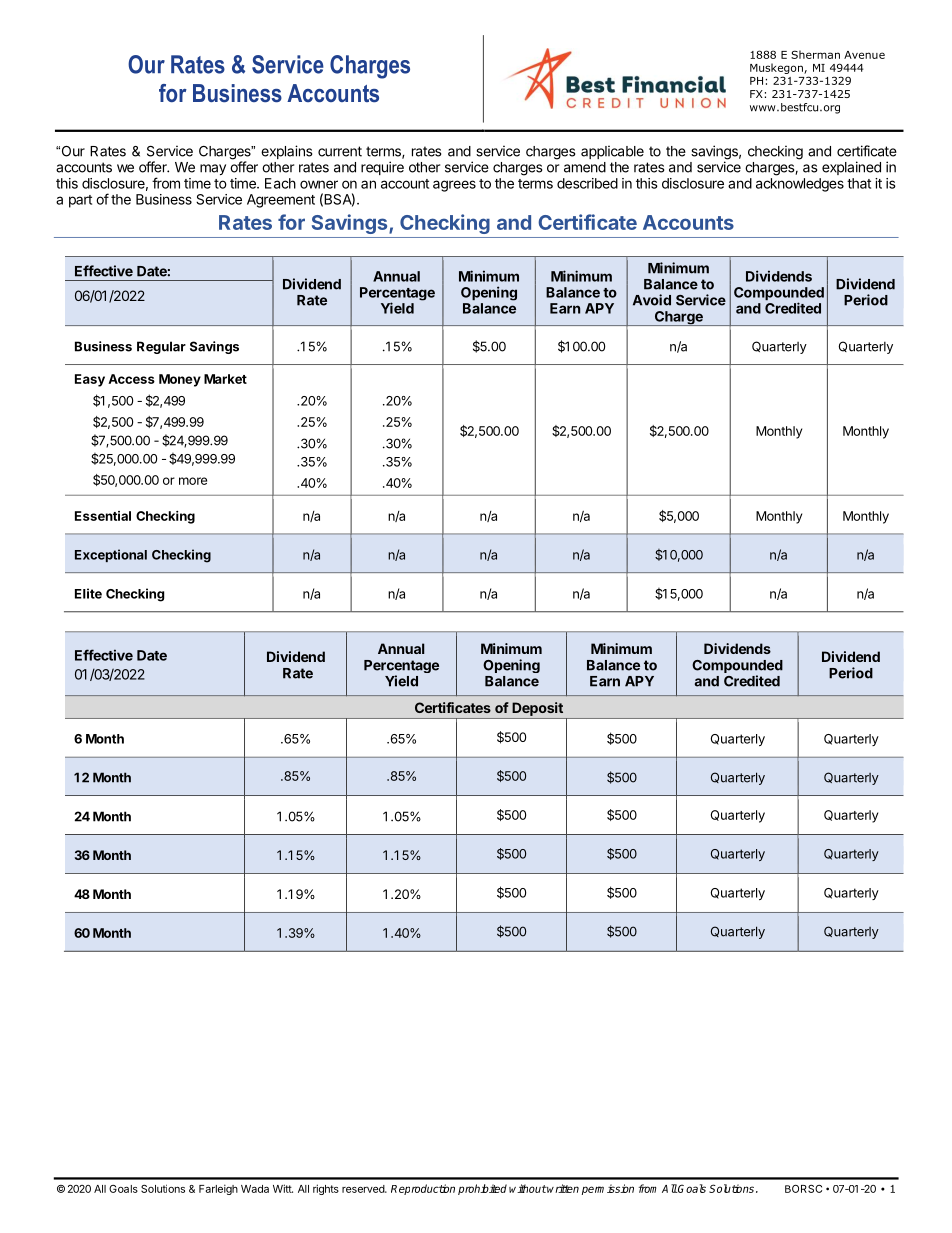  What do you see at coordinates (815, 54) in the screenshot?
I see `Sherman` at bounding box center [815, 54].
